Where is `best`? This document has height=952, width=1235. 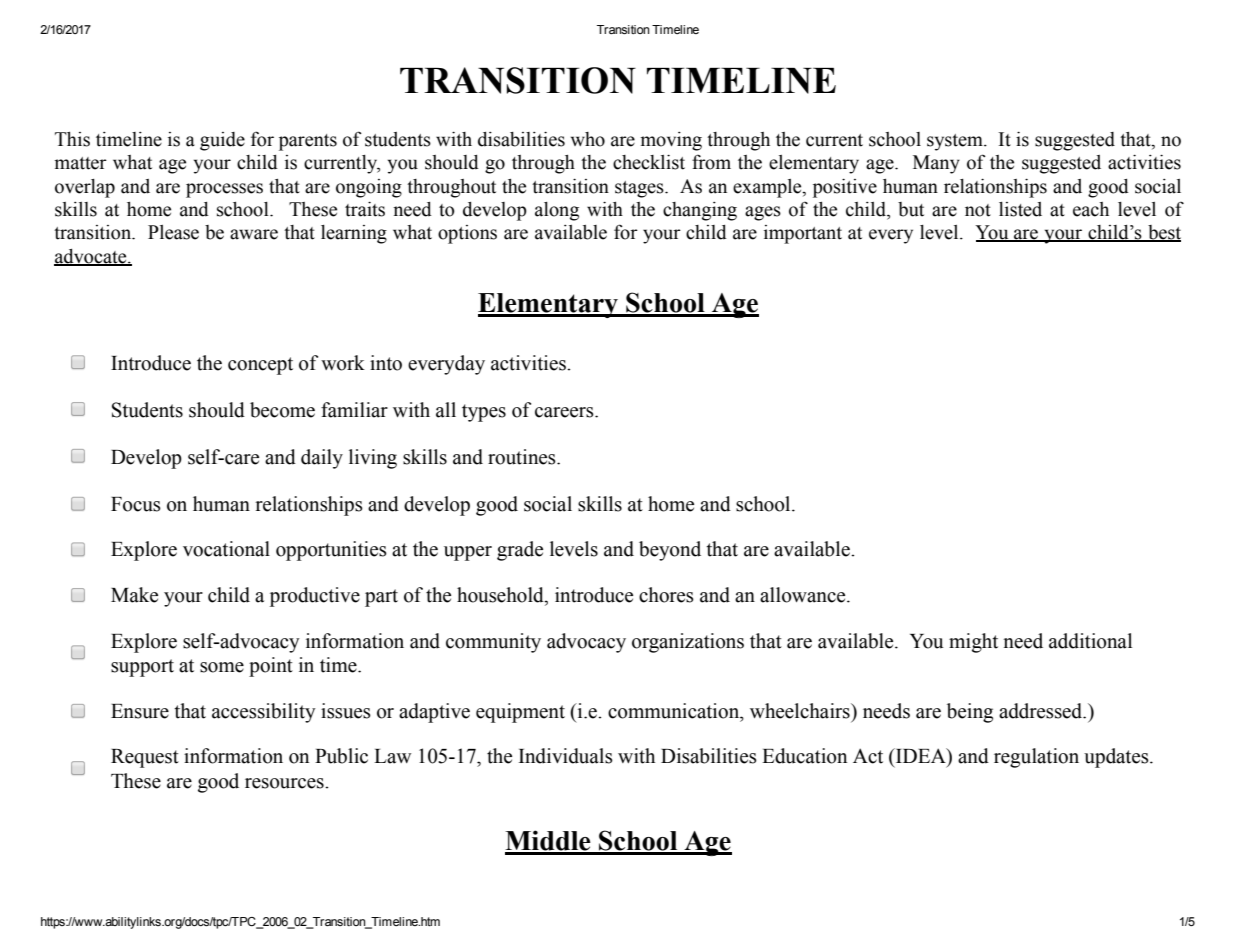 best is located at coordinates (1163, 233).
